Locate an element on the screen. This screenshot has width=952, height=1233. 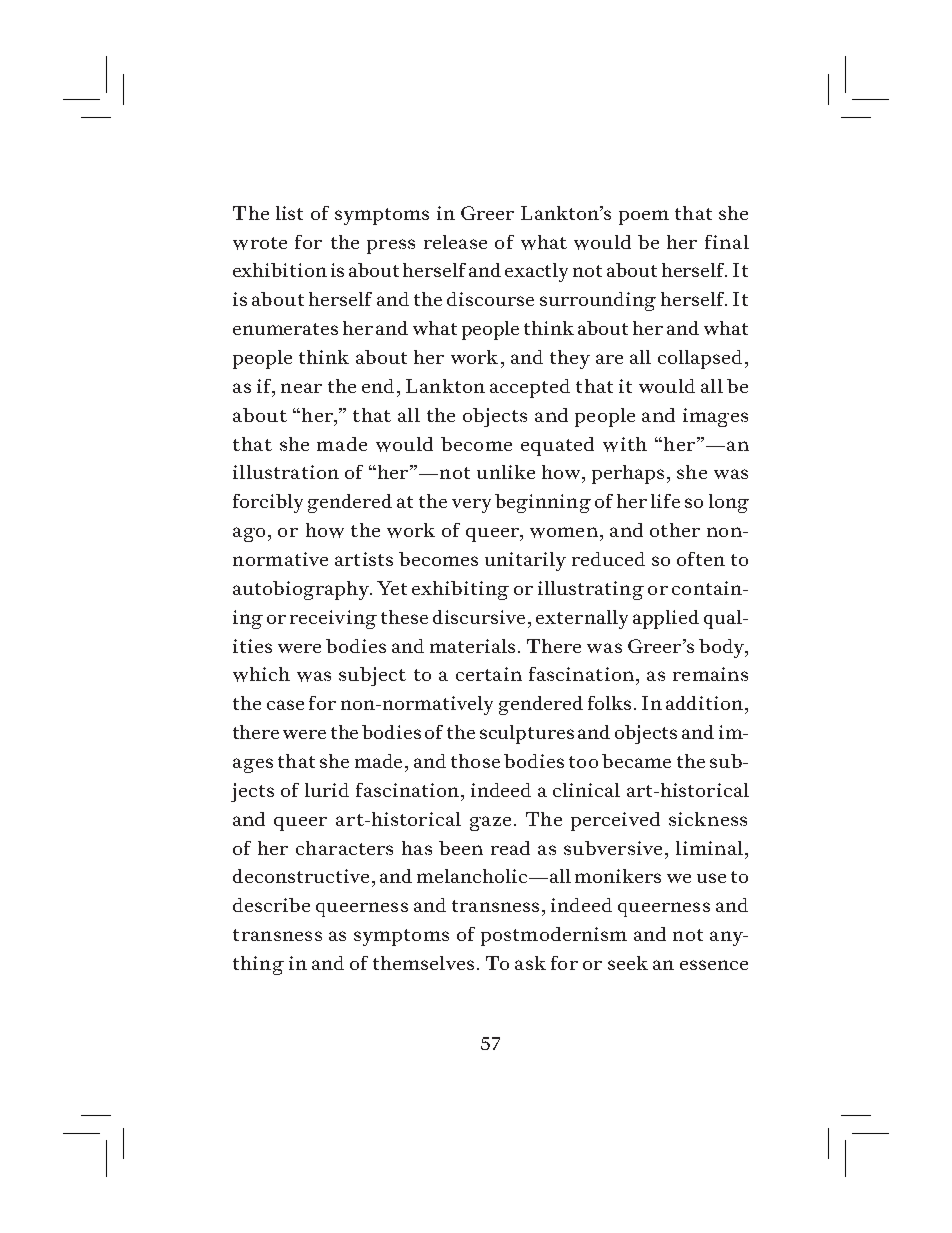
autobiography is located at coordinates (302, 590).
